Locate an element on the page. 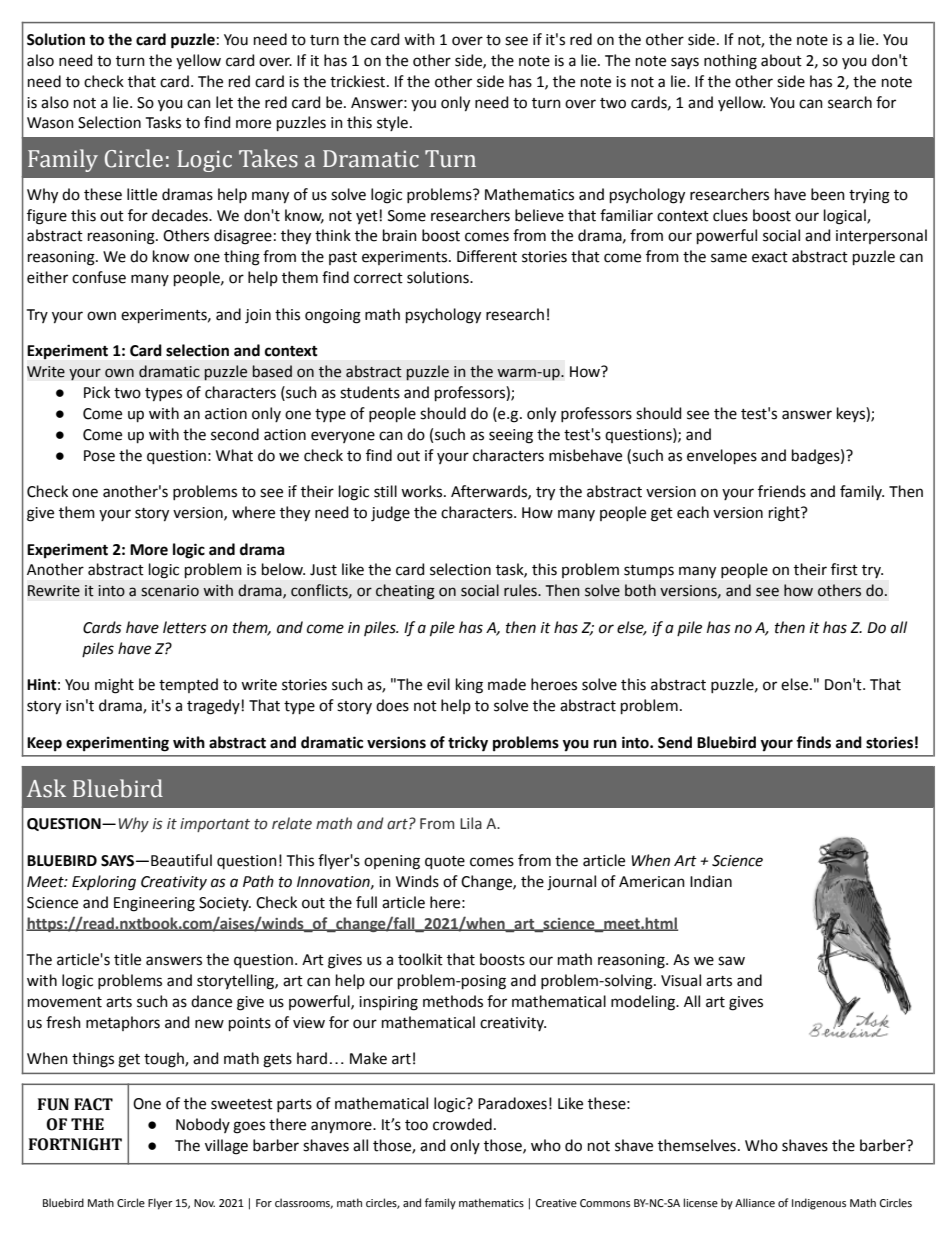 This image has width=952, height=1233. about is located at coordinates (781, 60).
